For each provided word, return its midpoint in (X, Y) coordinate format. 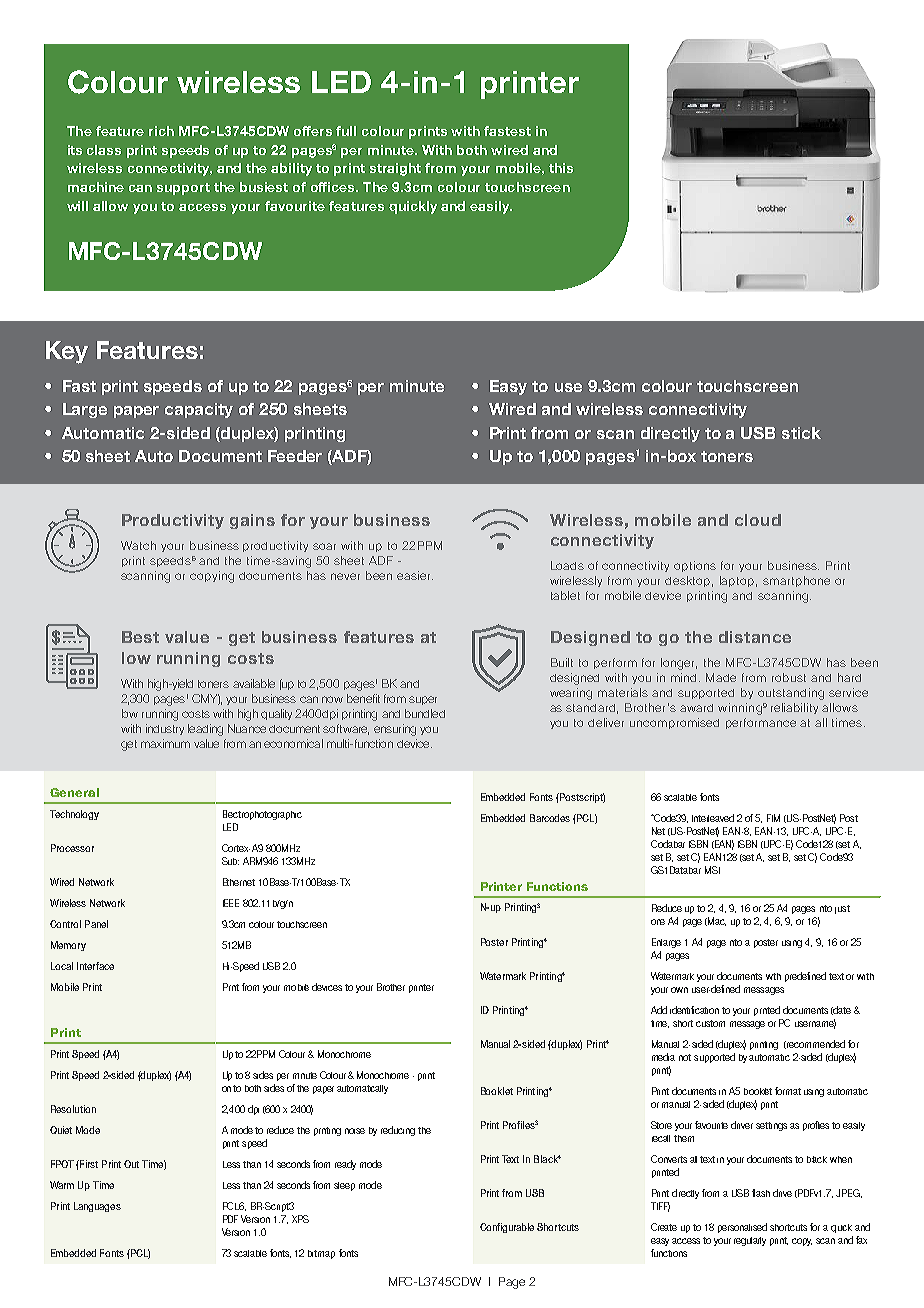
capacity (199, 410)
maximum (165, 743)
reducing (398, 1131)
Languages (97, 1207)
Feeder (295, 456)
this (561, 168)
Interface (95, 966)
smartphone (796, 581)
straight (395, 169)
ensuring (395, 730)
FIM (773, 818)
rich (161, 131)
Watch (138, 545)
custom (710, 1023)
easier (415, 575)
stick (801, 433)
